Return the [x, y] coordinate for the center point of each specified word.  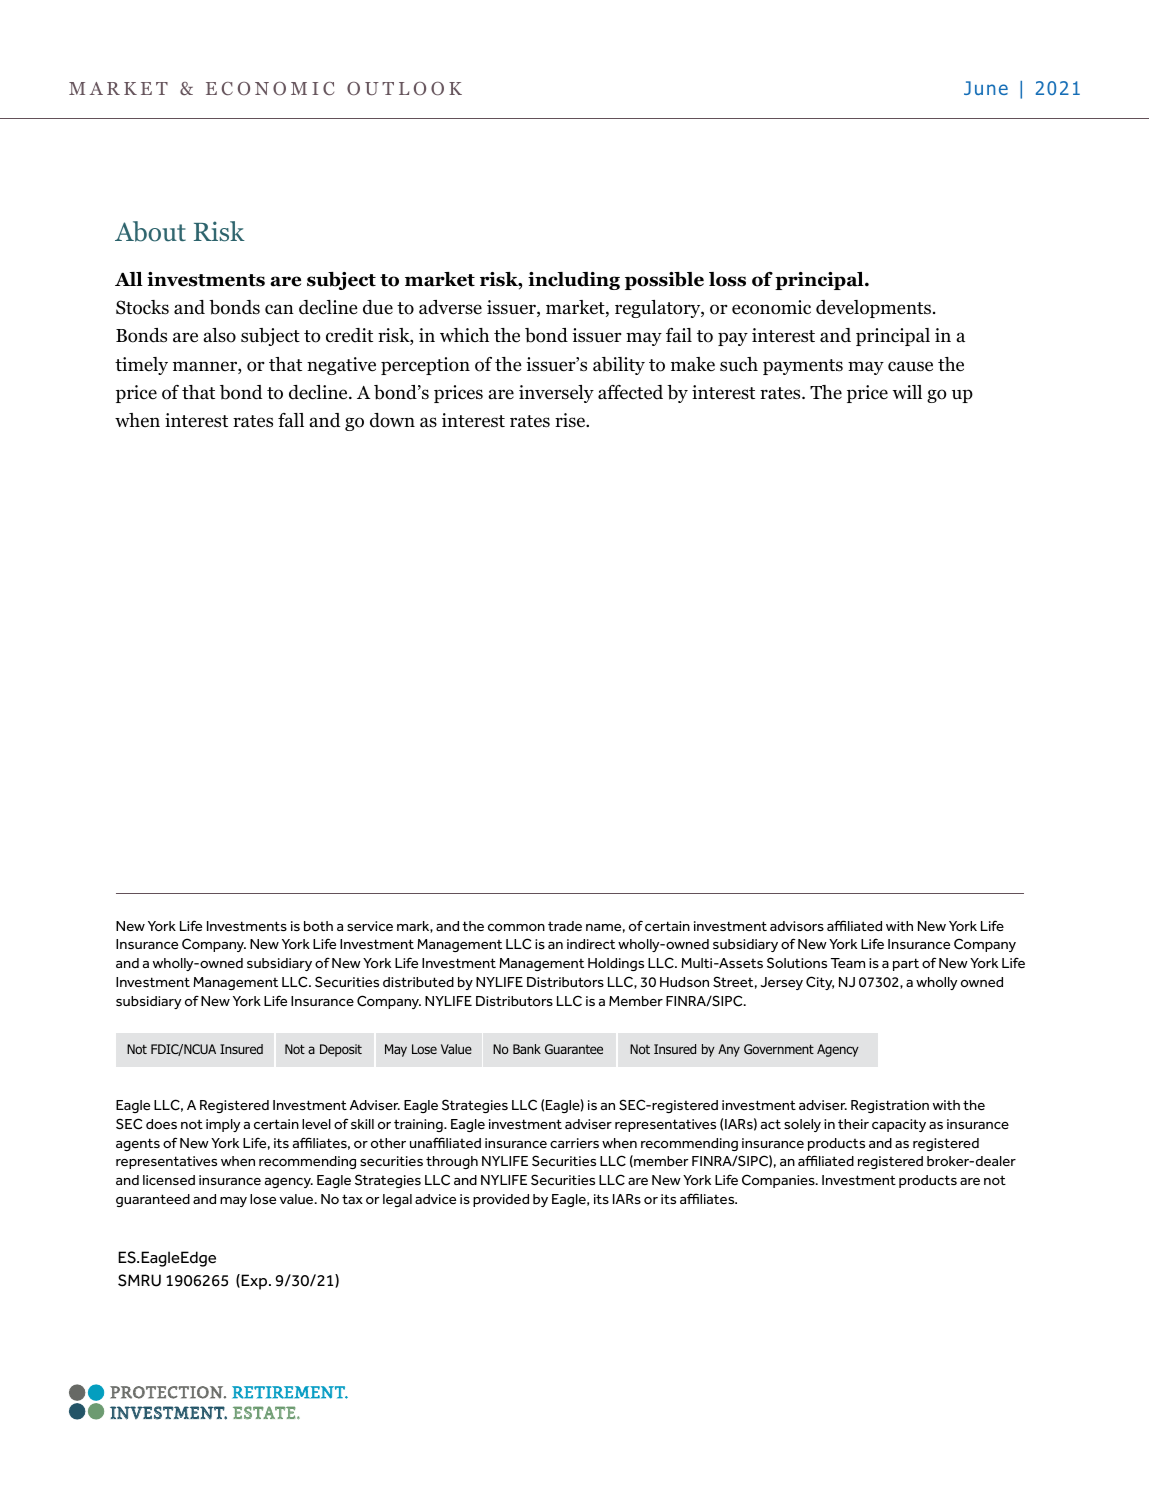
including [574, 281]
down [392, 420]
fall [291, 420]
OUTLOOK [404, 88]
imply [223, 1125]
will [907, 392]
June [986, 88]
